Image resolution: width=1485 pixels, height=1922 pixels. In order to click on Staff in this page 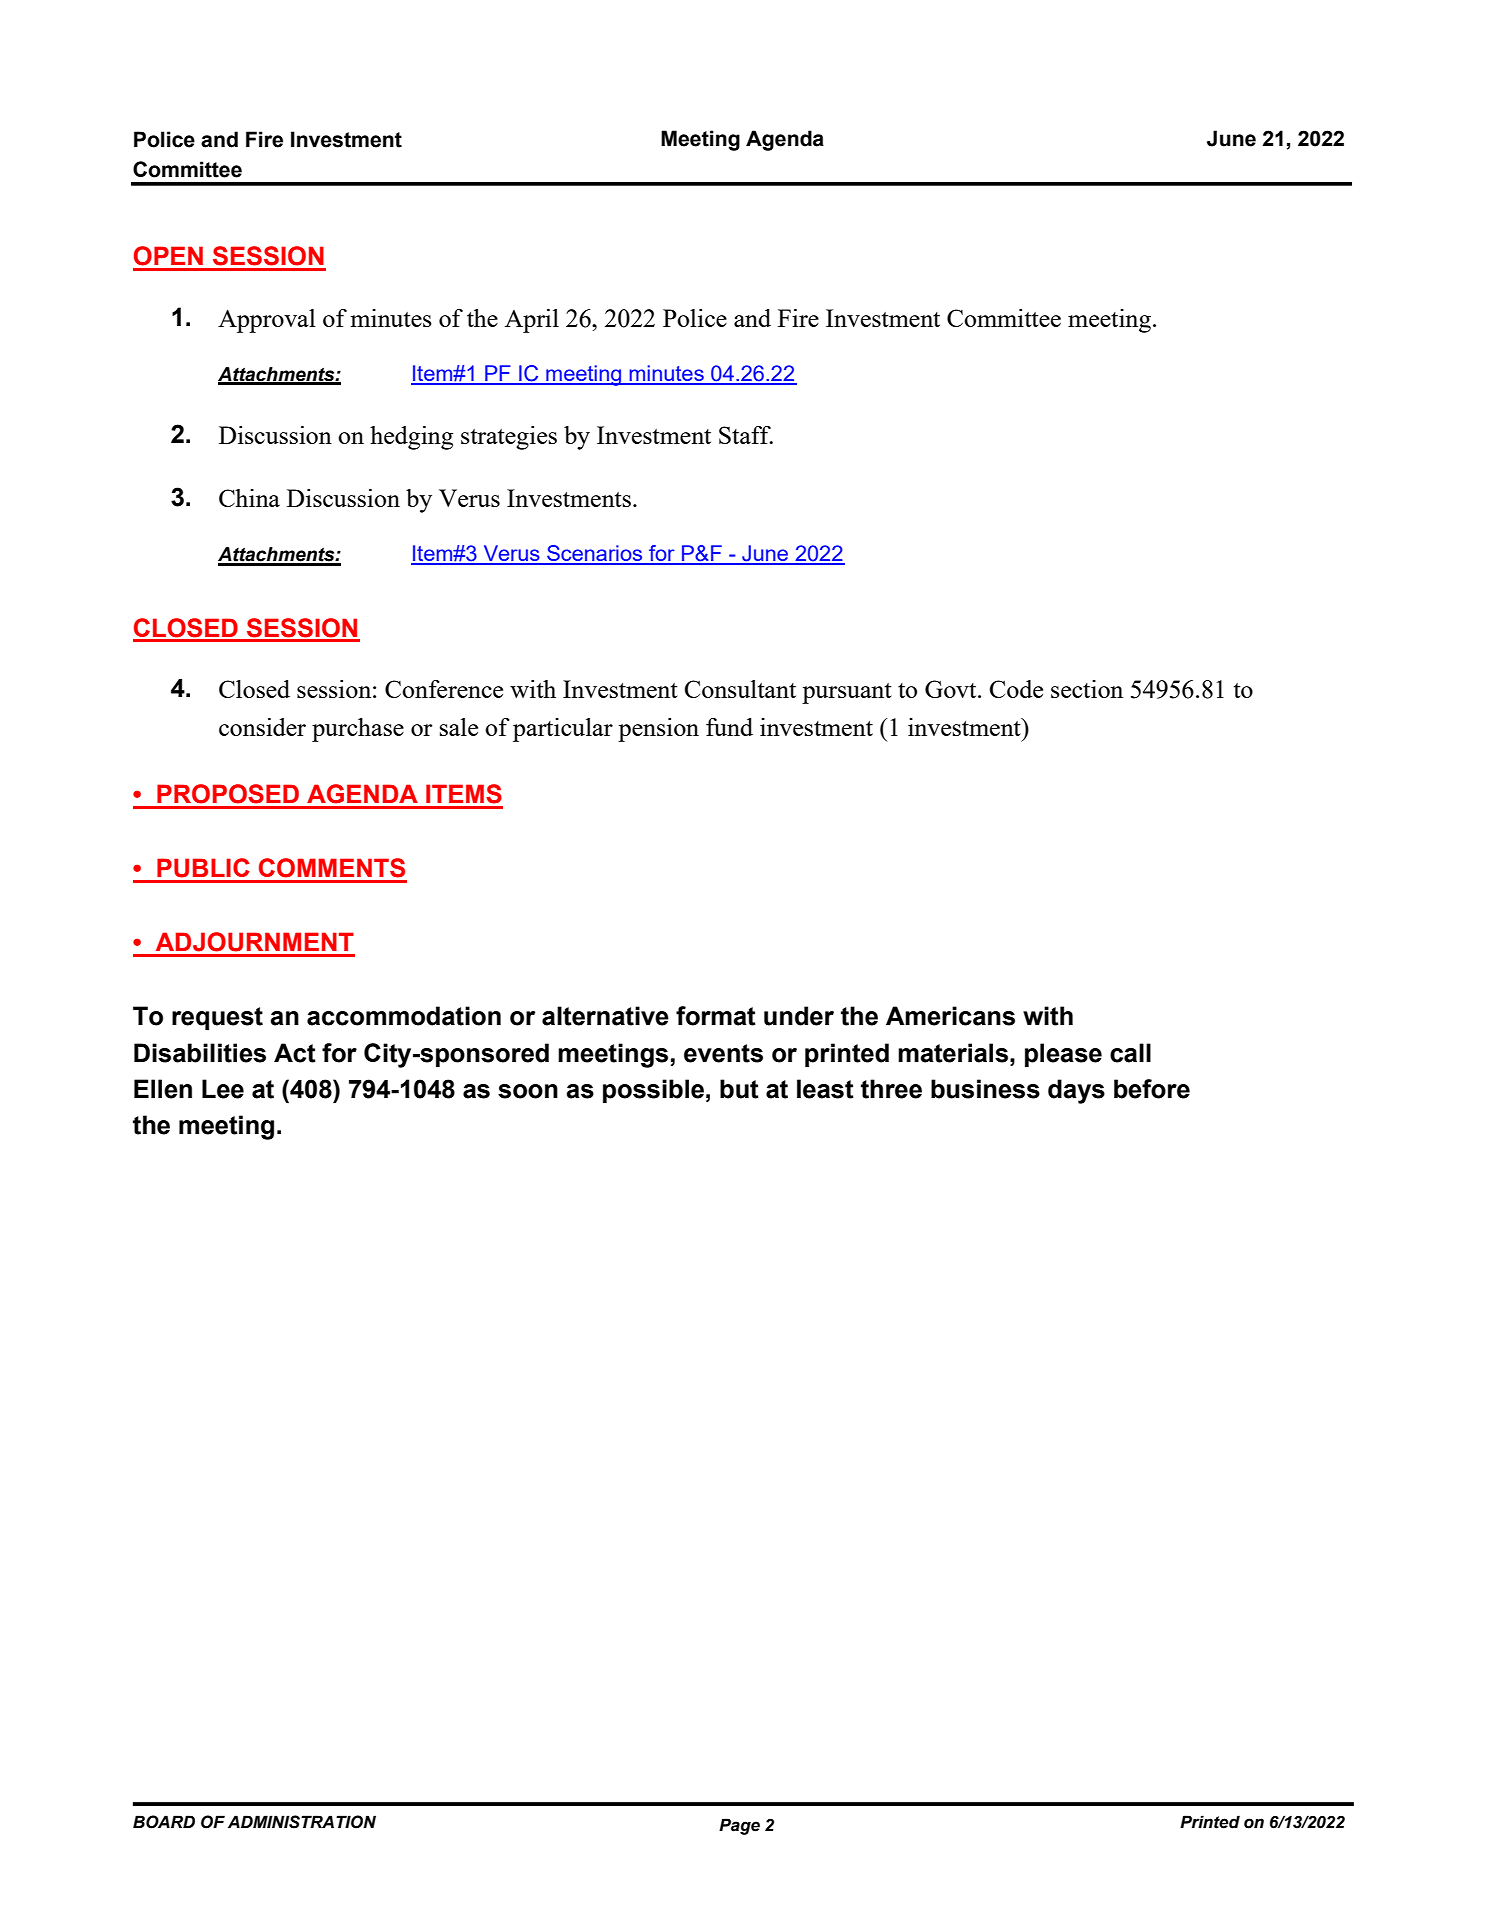, I will do `click(746, 435)`.
